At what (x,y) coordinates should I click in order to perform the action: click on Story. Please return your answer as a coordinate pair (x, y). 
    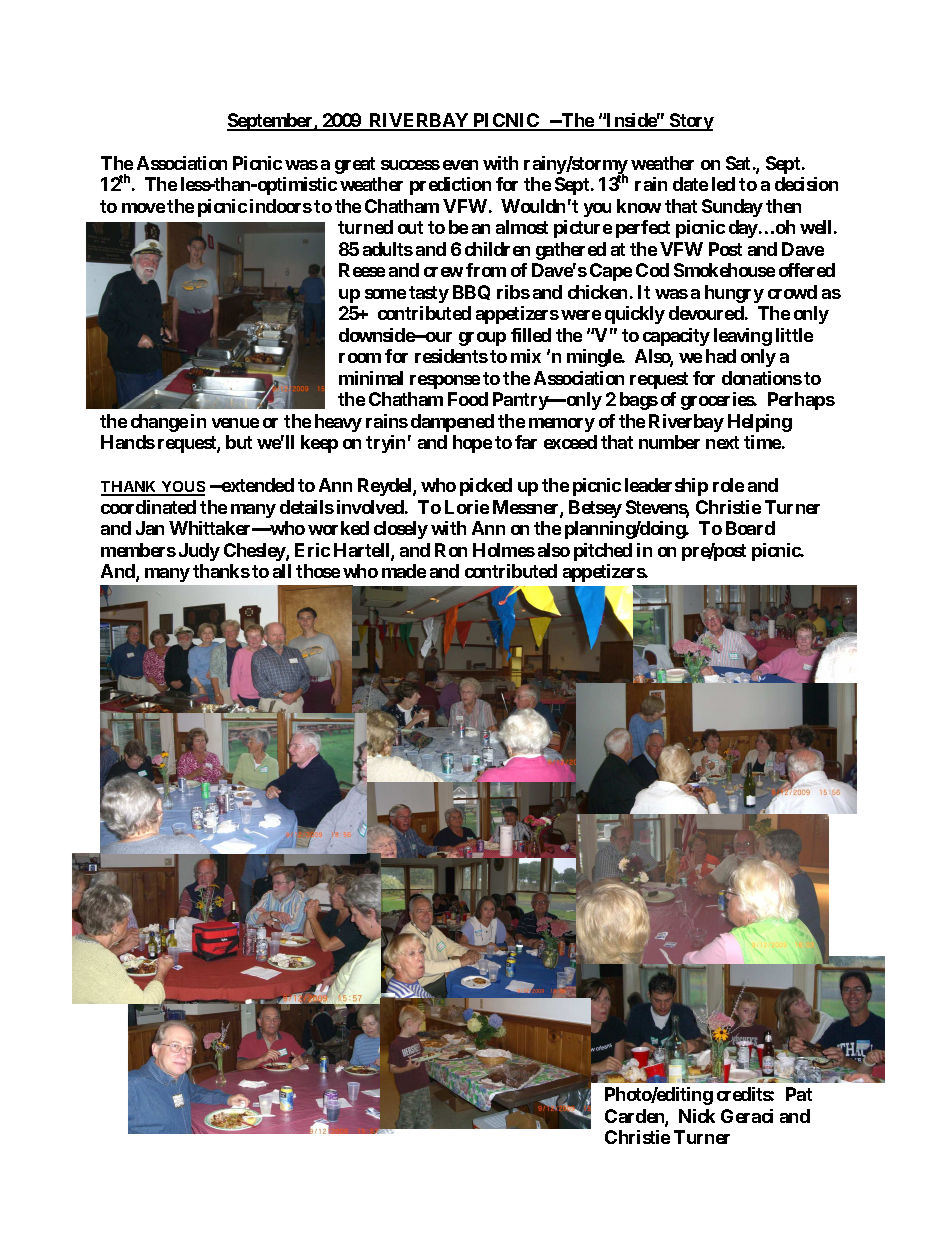
    Looking at the image, I should click on (691, 122).
